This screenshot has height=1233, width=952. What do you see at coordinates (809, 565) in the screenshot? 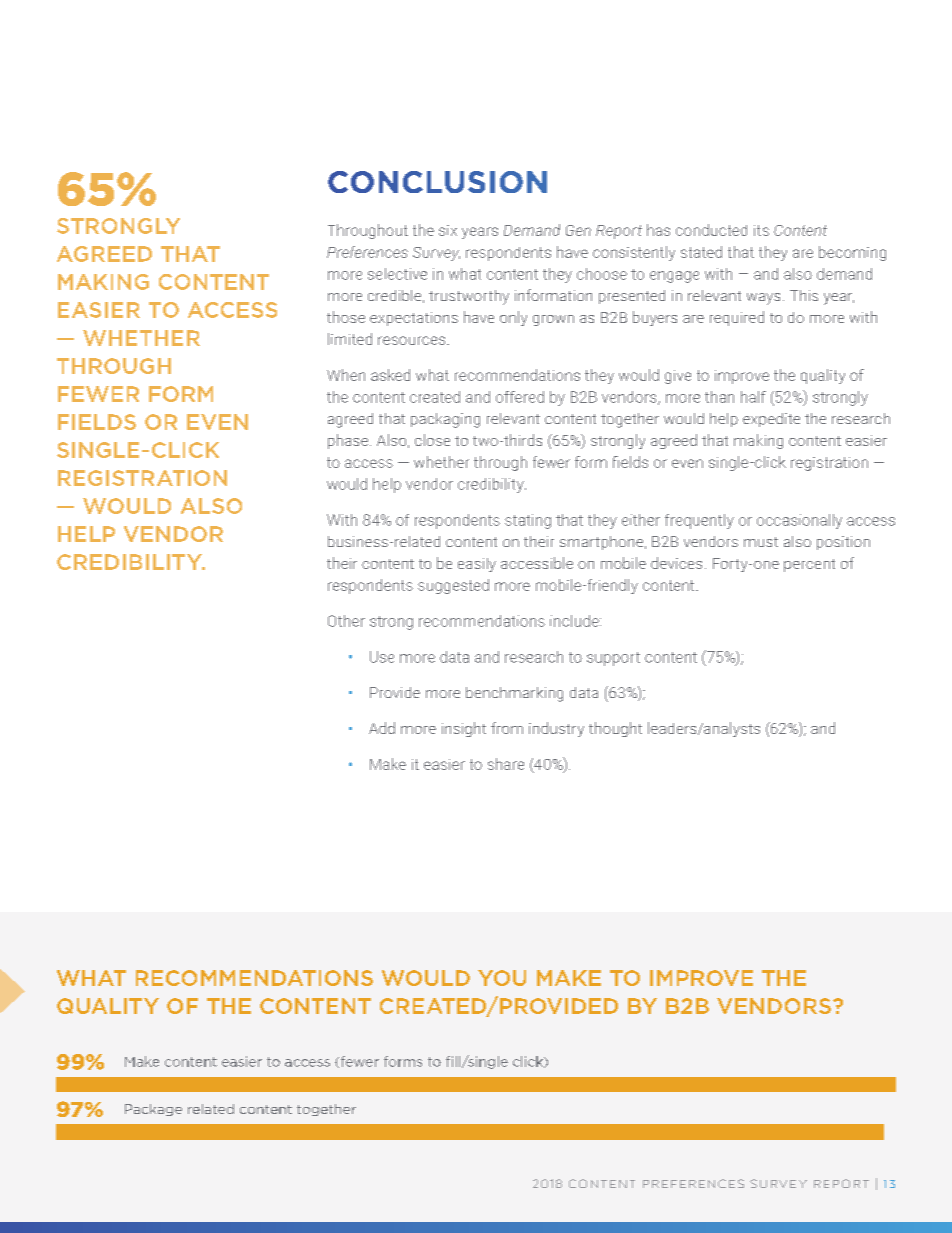
I see `percent` at bounding box center [809, 565].
